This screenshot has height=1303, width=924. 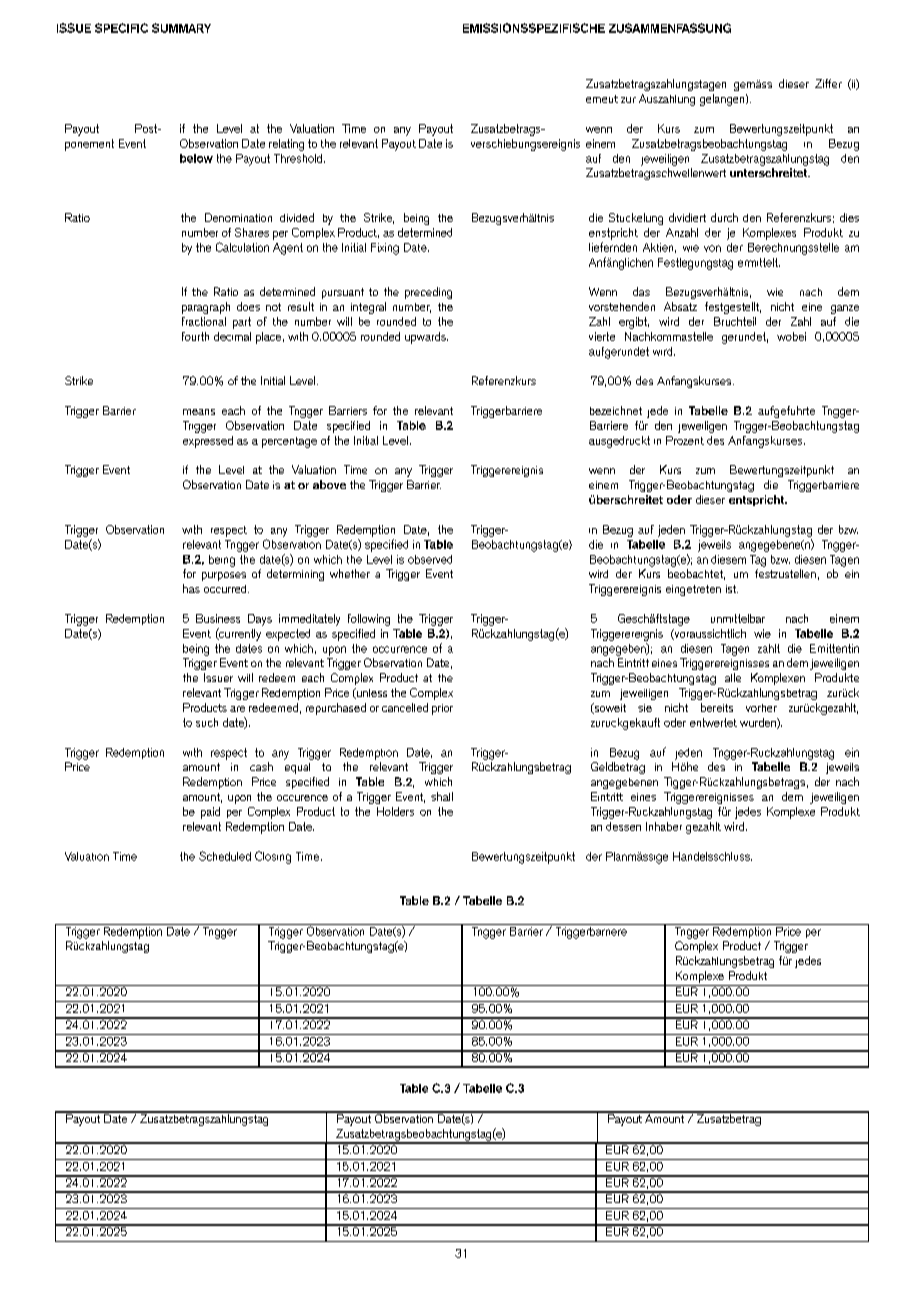 What do you see at coordinates (208, 442) in the screenshot?
I see `expressed` at bounding box center [208, 442].
